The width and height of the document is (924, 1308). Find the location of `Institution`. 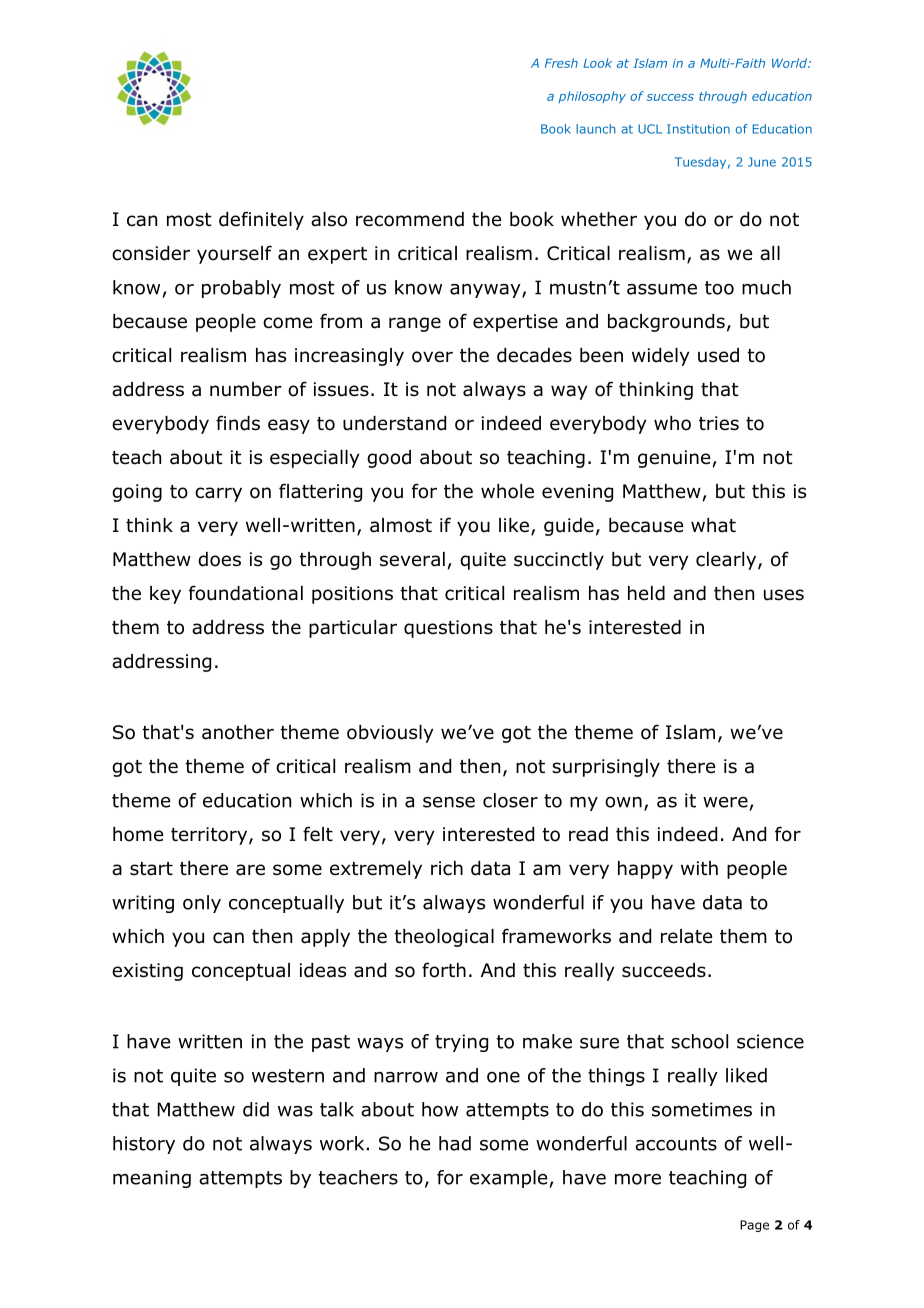

Institution is located at coordinates (698, 129).
